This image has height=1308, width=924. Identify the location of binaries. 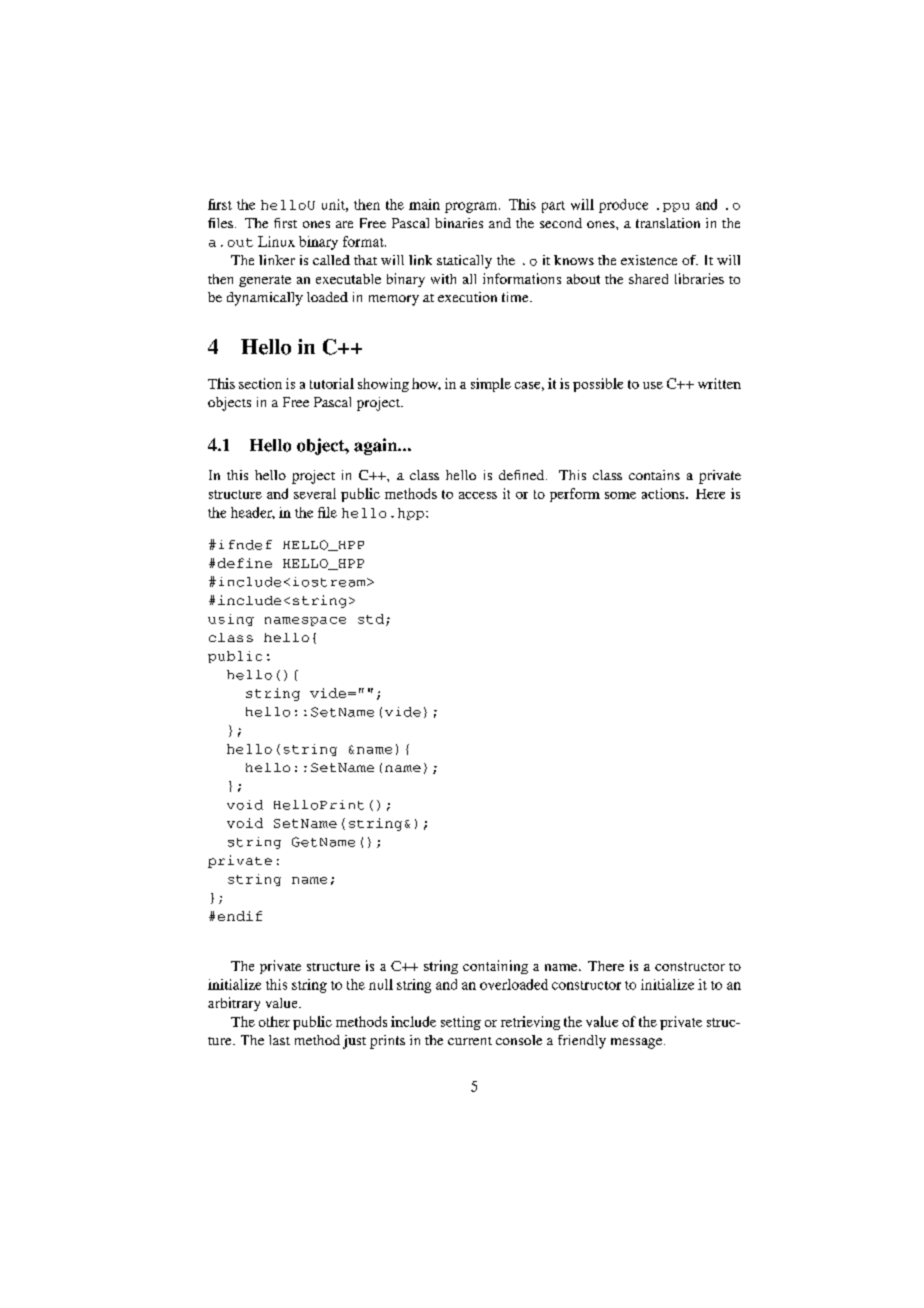
(459, 223).
